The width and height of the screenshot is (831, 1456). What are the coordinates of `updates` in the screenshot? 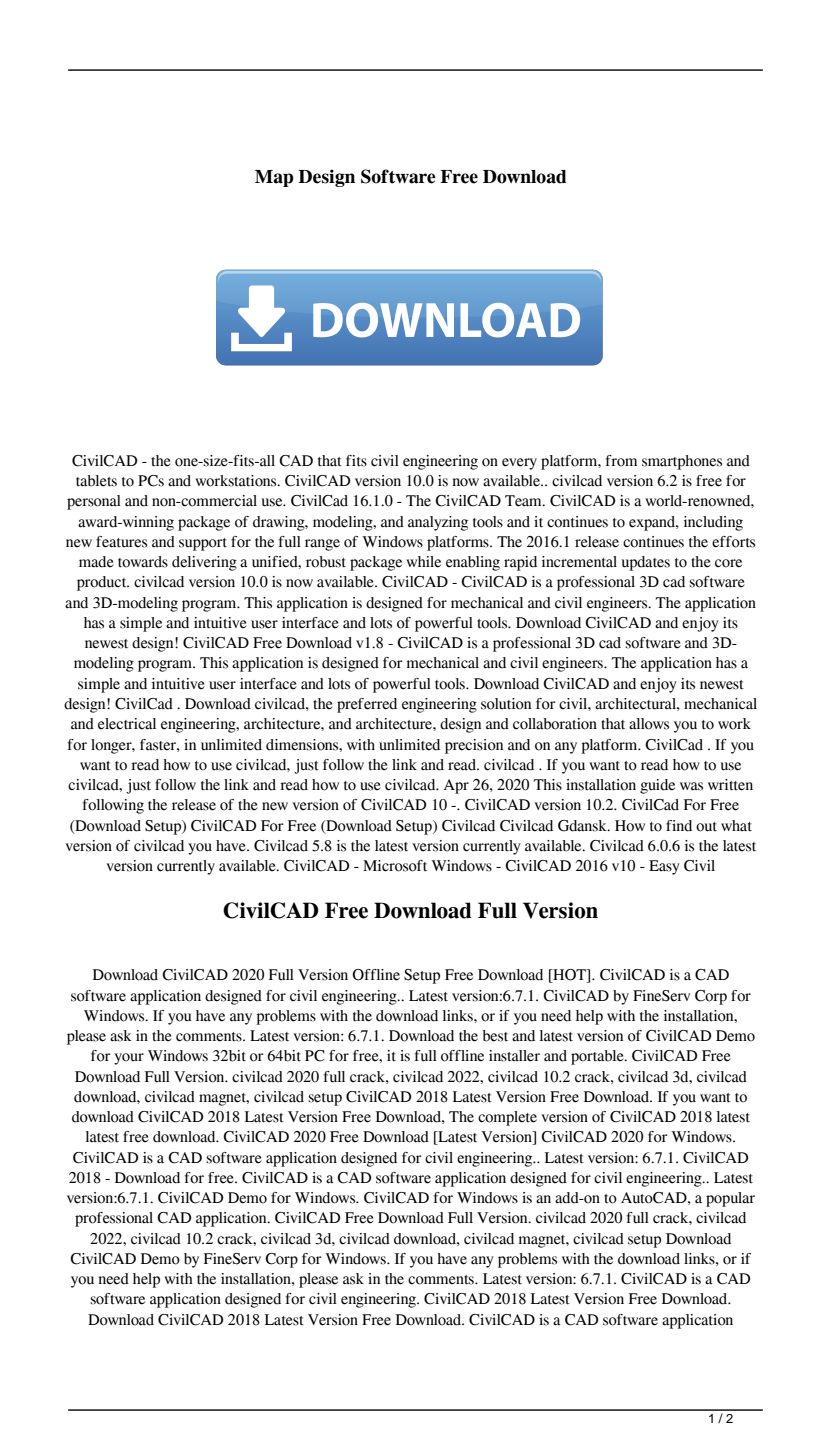 It's located at (646, 563).
